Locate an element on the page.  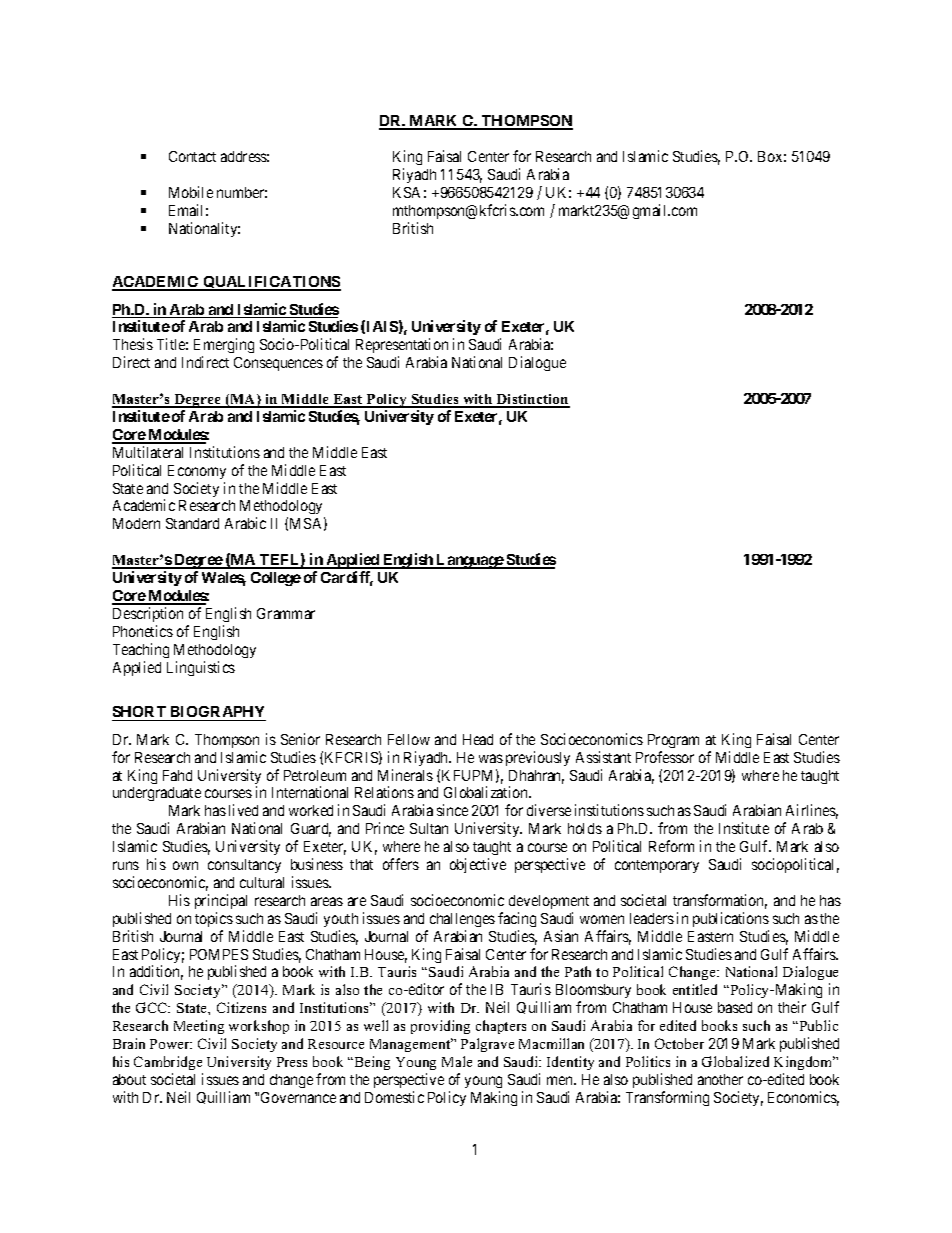
Reform is located at coordinates (671, 846).
